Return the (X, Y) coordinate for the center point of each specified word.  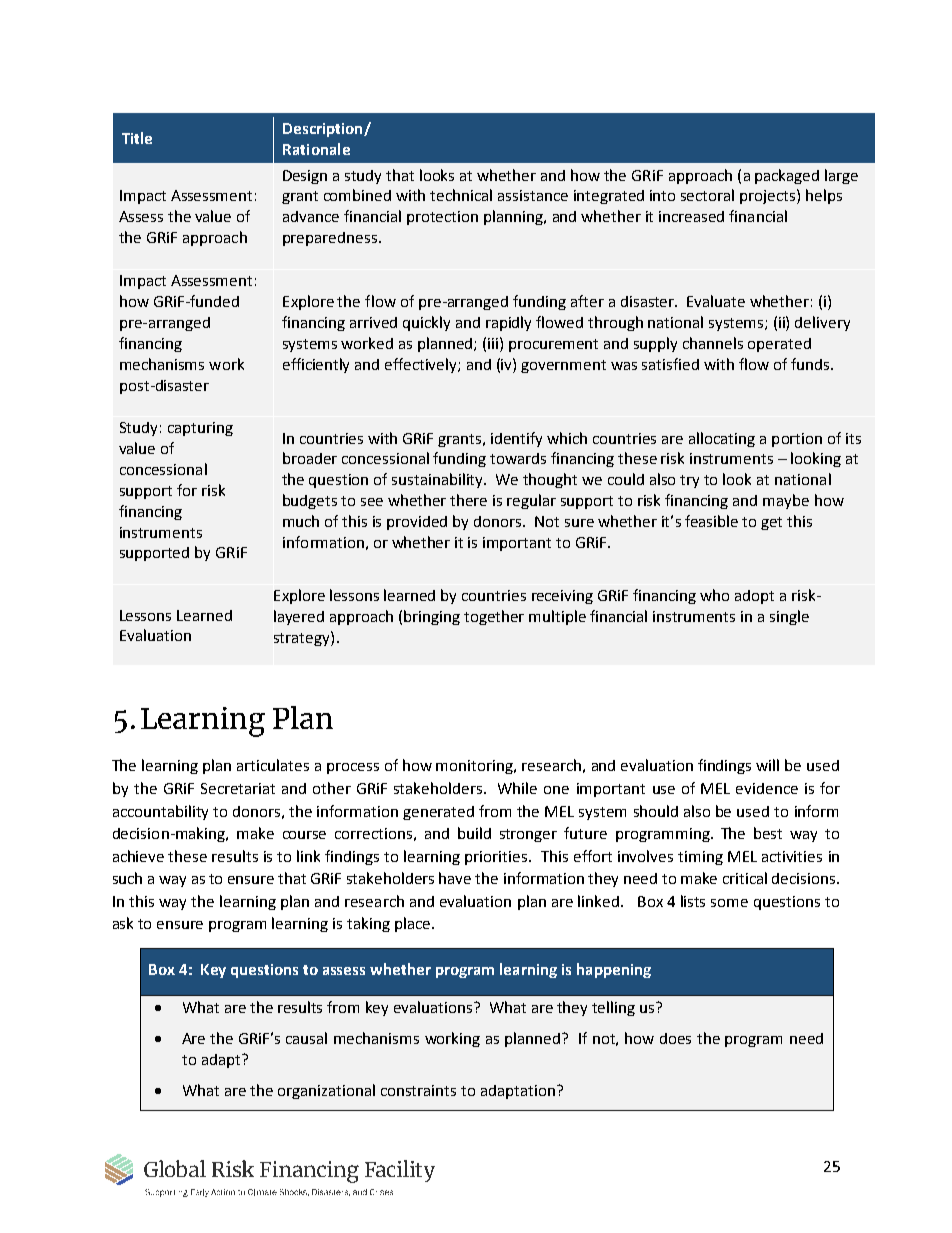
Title (137, 138)
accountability (160, 812)
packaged (787, 176)
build (474, 833)
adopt (754, 597)
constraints (418, 1090)
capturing (200, 429)
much (301, 521)
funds (811, 364)
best (768, 833)
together (494, 617)
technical (461, 195)
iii (493, 343)
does (675, 1038)
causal (306, 1038)
